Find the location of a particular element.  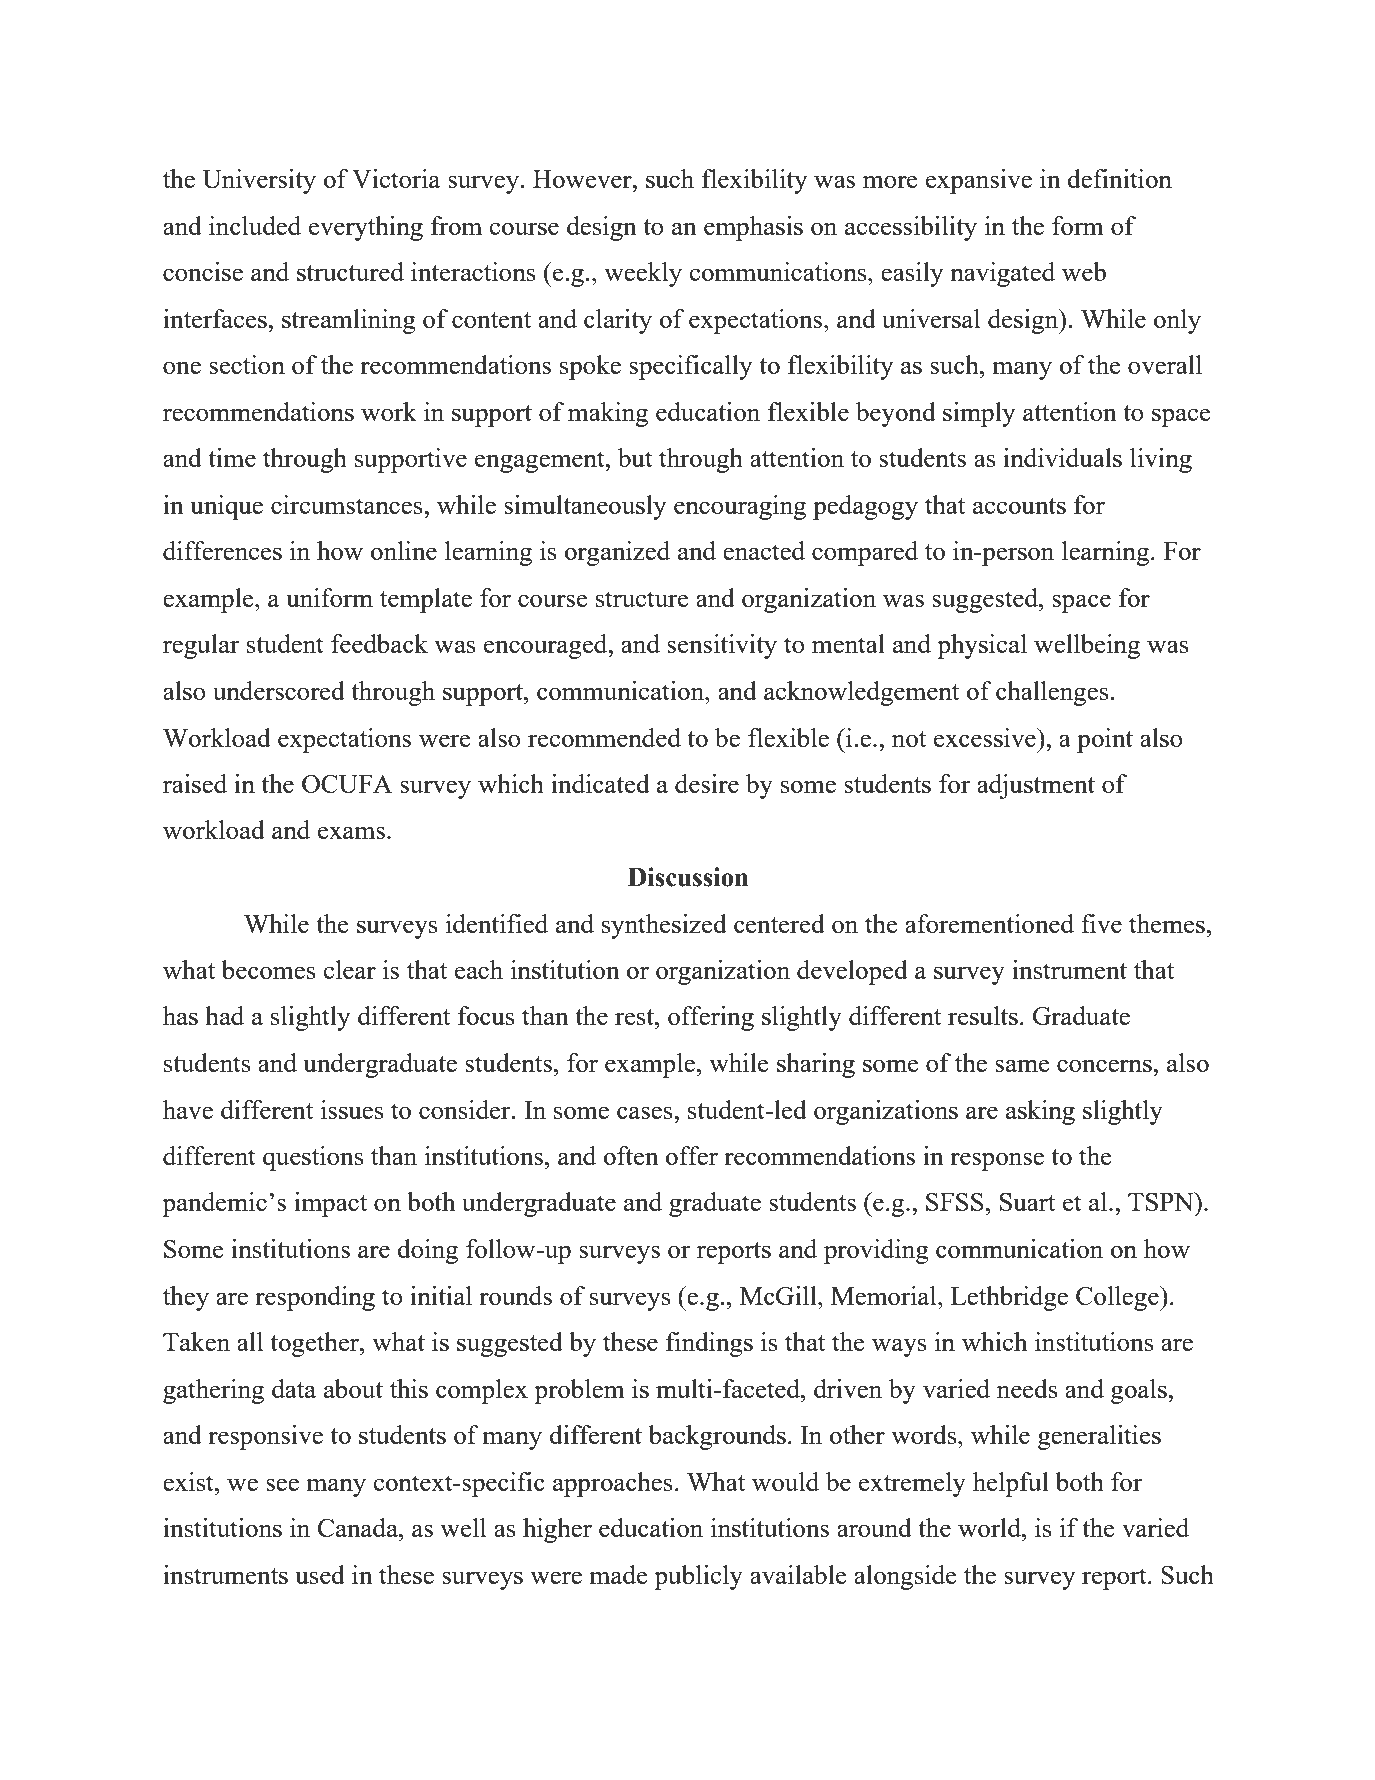

responding is located at coordinates (315, 1298).
